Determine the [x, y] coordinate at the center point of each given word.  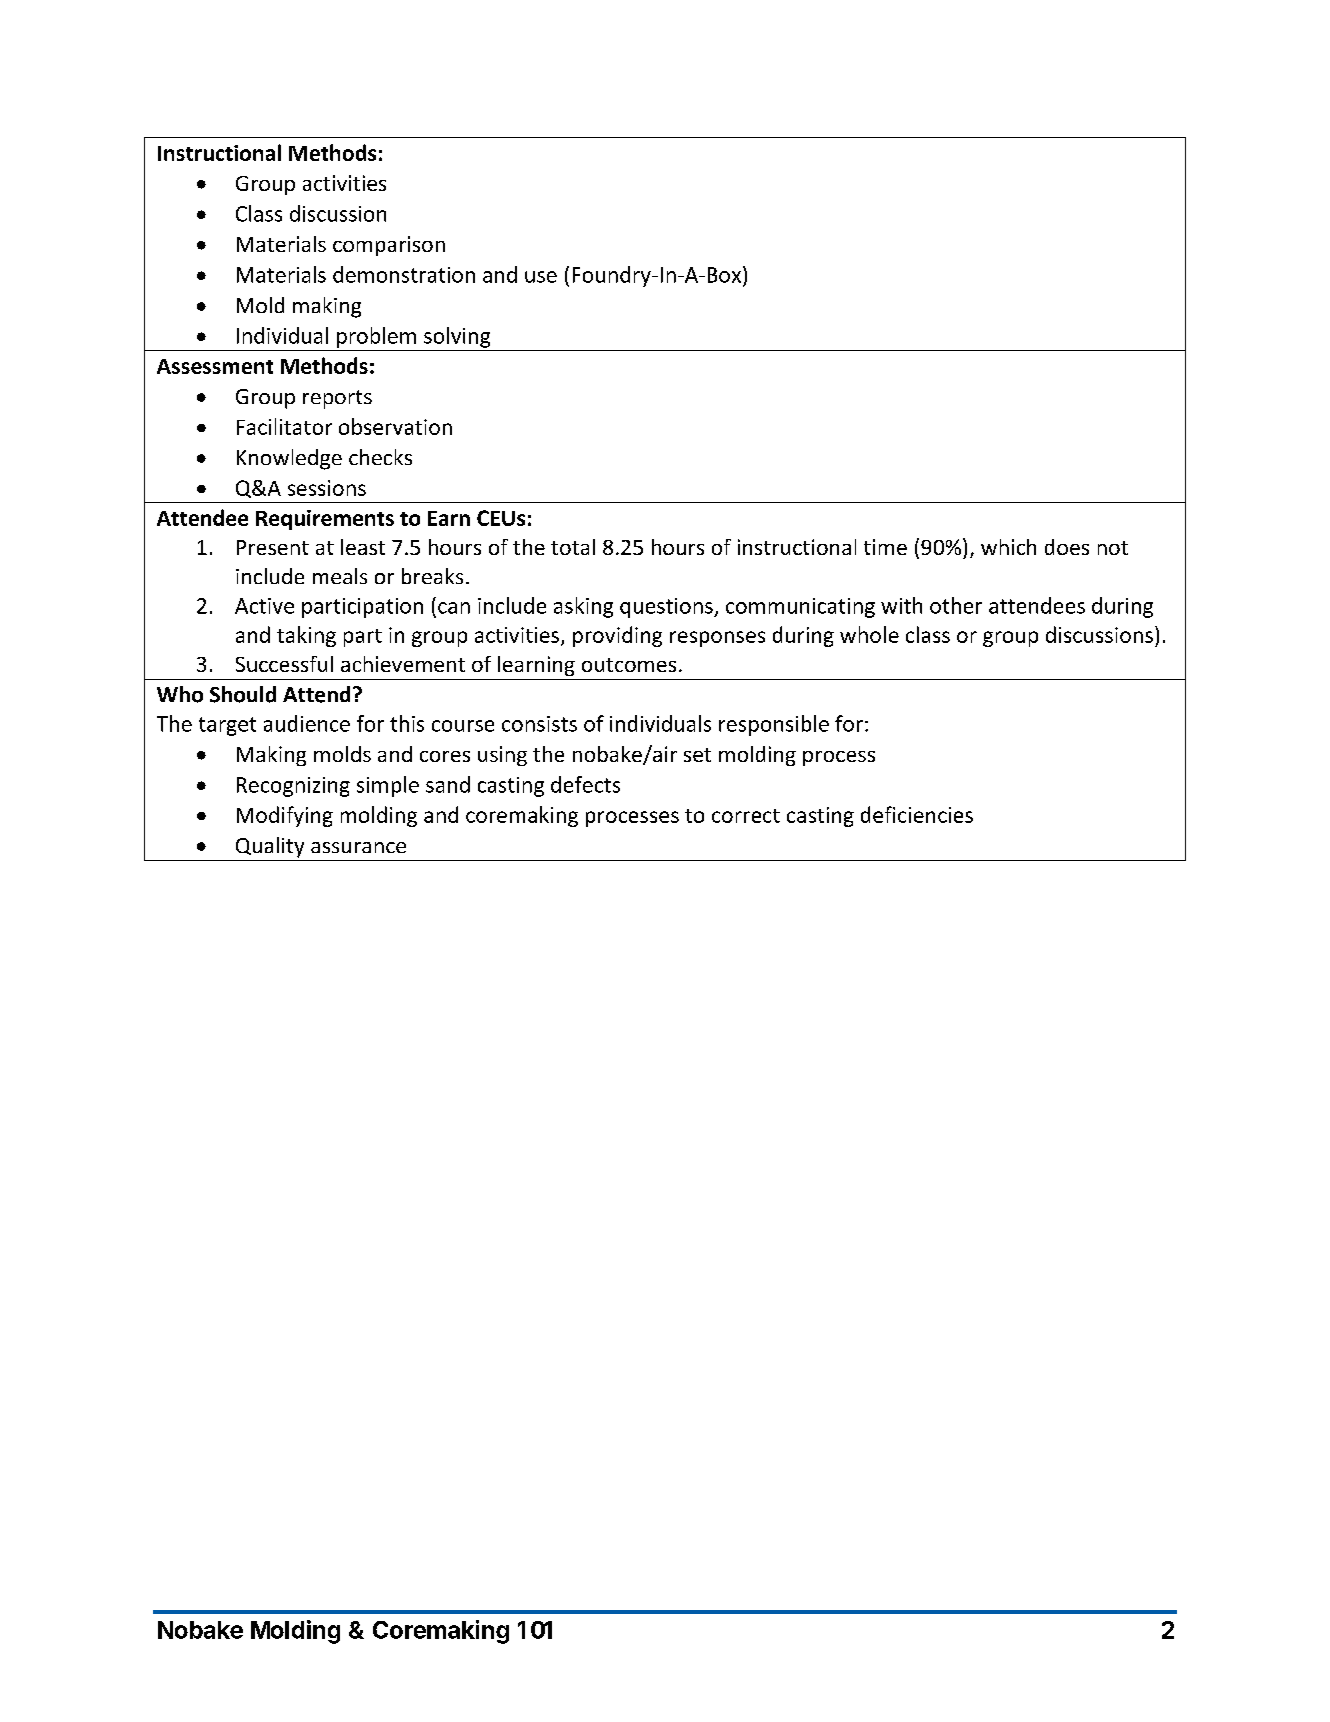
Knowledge [289, 459]
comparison [389, 246]
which [1008, 547]
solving [457, 337]
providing [617, 636]
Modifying [285, 816]
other [956, 605]
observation [395, 426]
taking [306, 636]
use [541, 277]
